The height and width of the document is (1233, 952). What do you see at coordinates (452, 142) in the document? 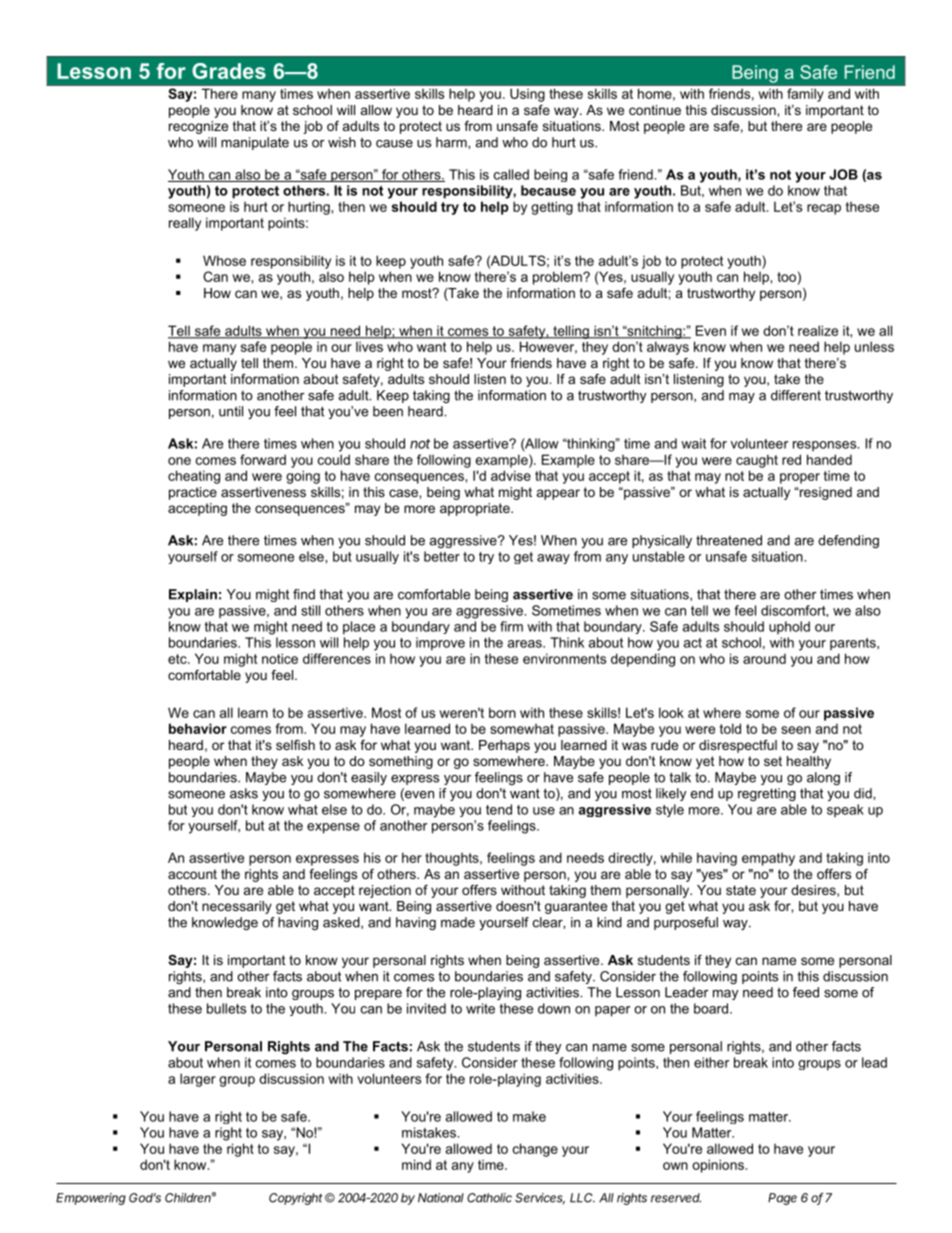
I see `harm` at bounding box center [452, 142].
